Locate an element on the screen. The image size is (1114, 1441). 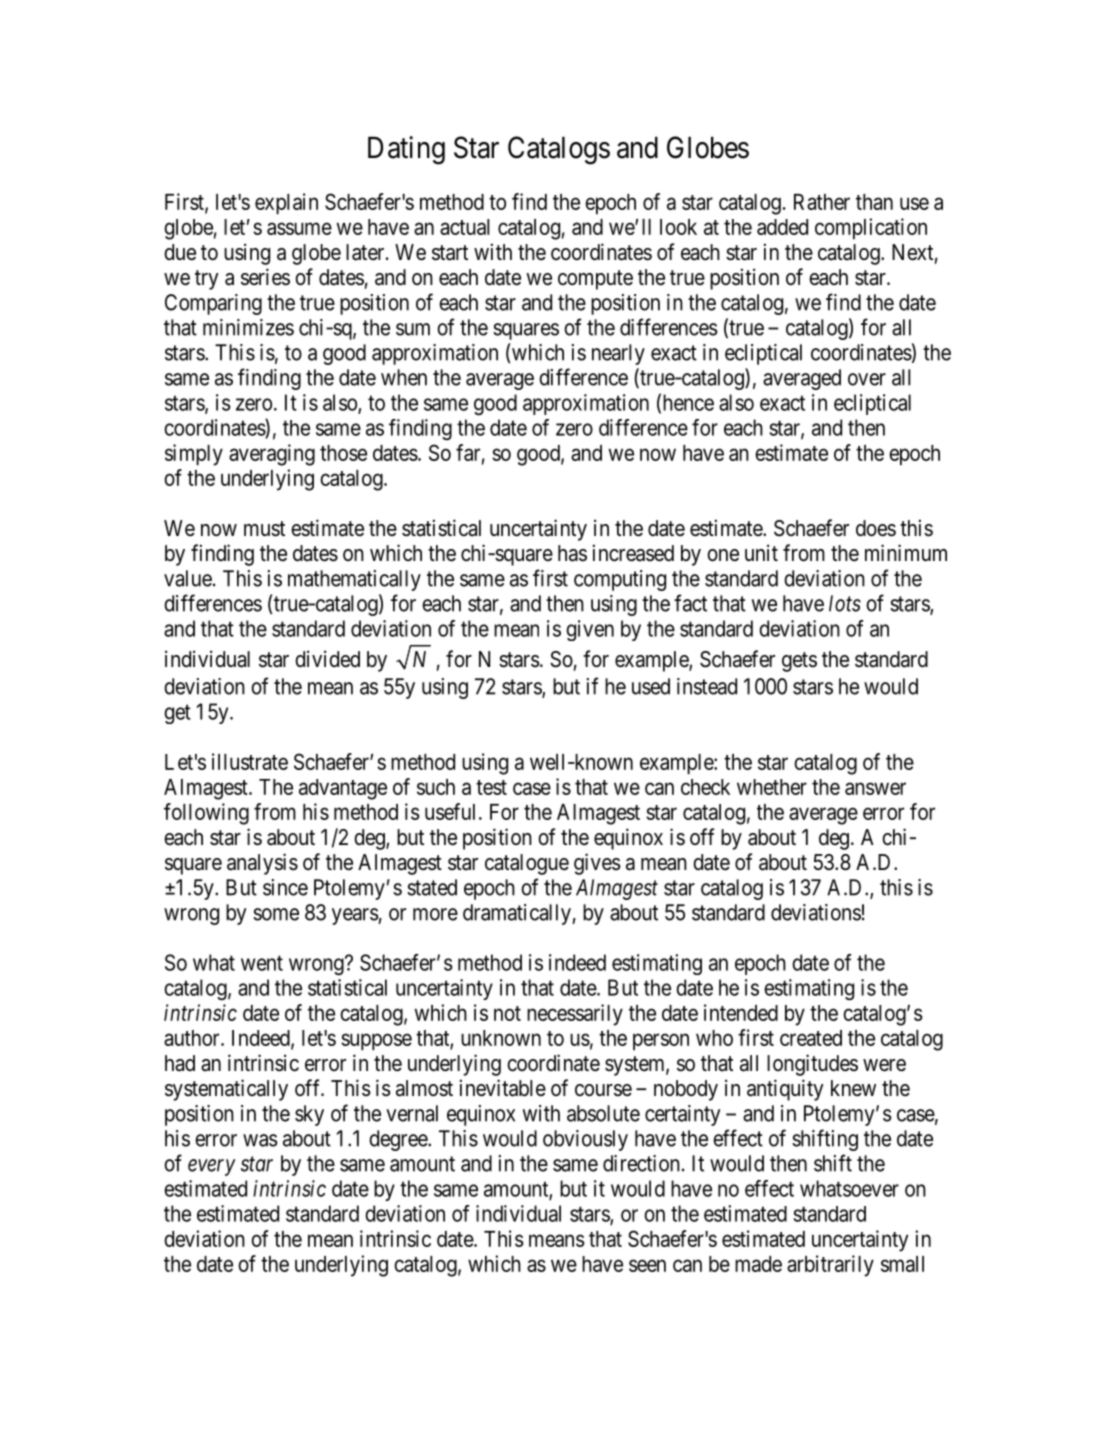
given is located at coordinates (590, 630).
